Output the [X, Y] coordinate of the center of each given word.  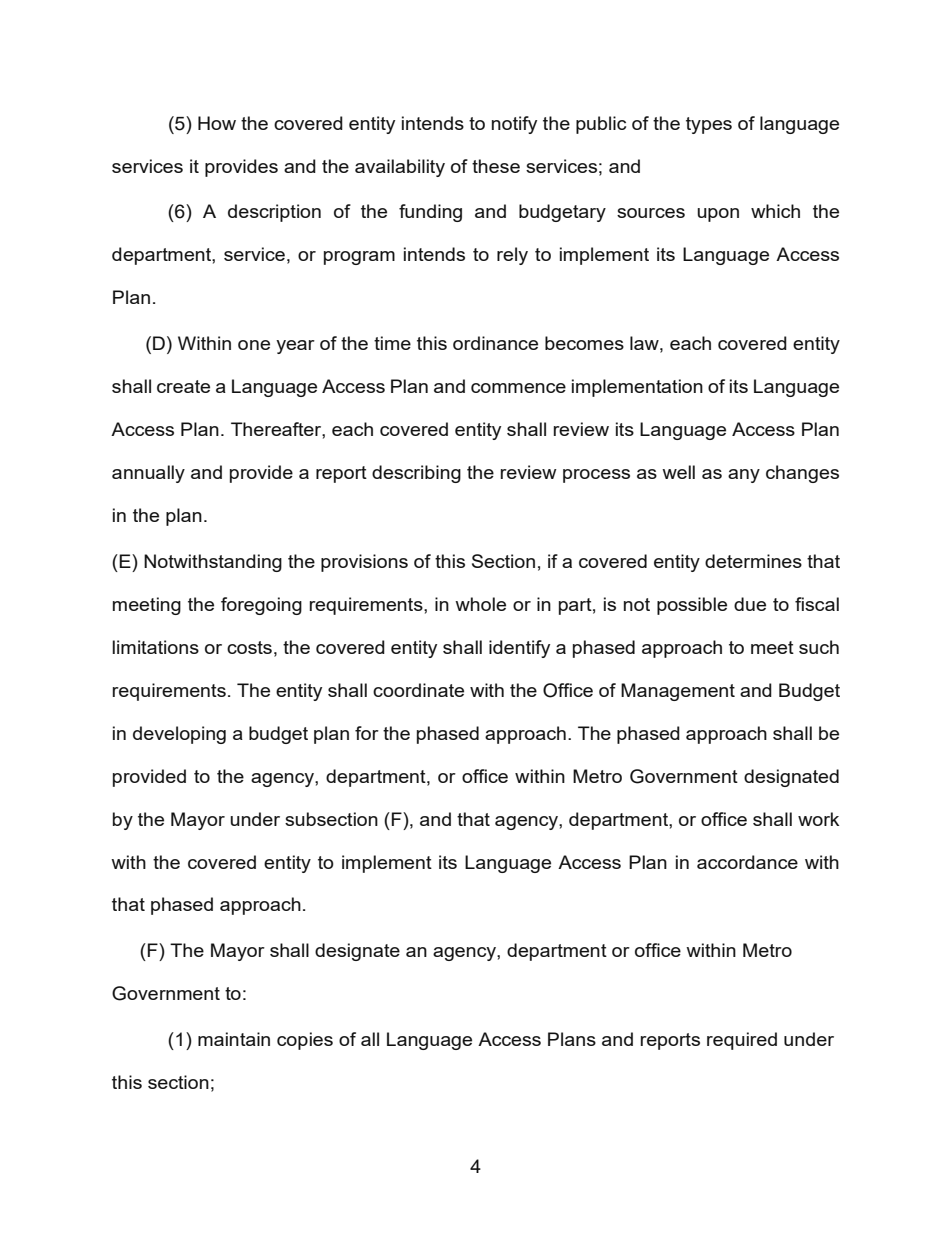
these [496, 166]
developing [179, 735]
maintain [234, 1039]
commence [518, 388]
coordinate [418, 690]
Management [678, 692]
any [744, 476]
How [217, 123]
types [709, 125]
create [183, 386]
